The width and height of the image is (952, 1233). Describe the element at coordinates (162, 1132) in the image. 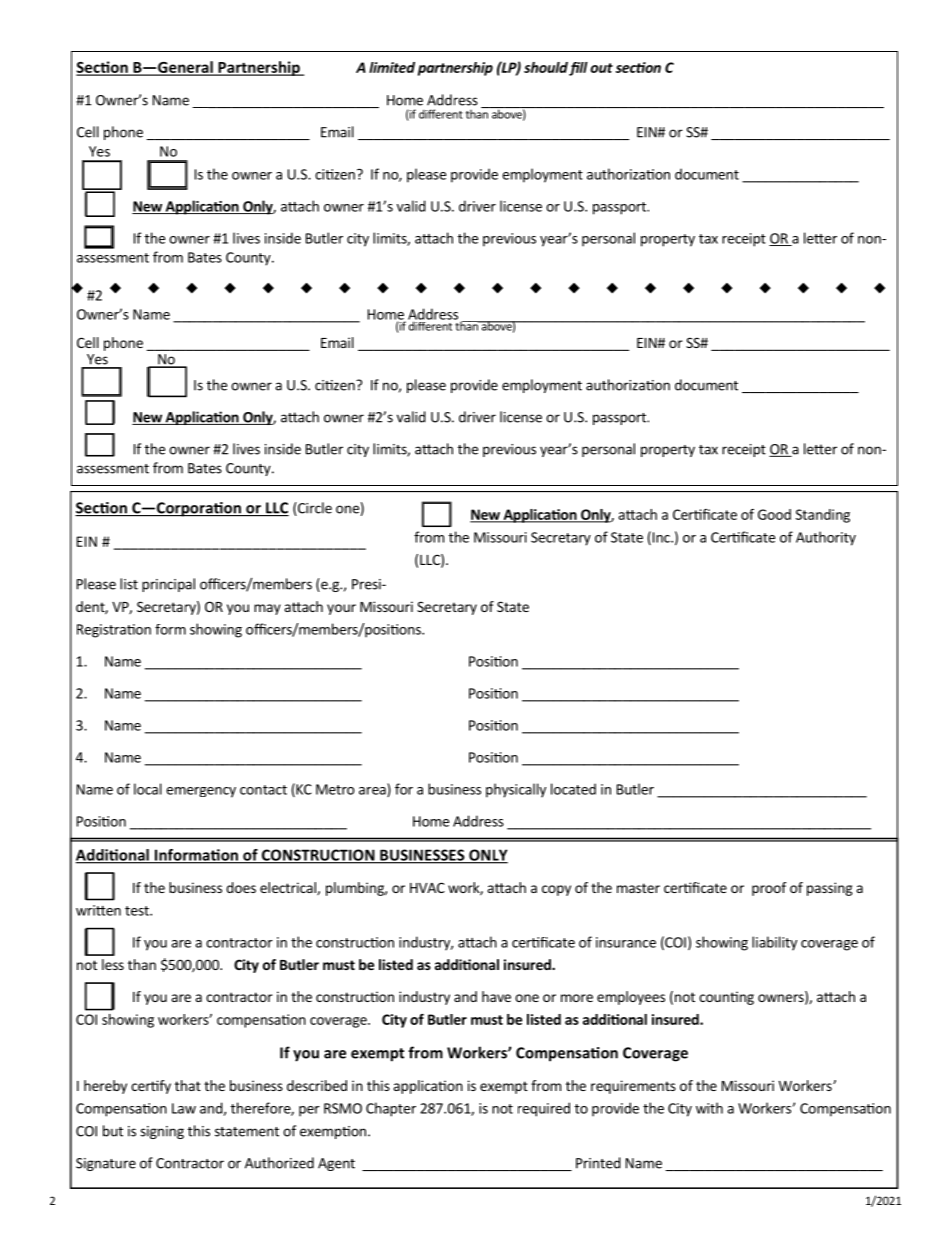

I see `signing` at that location.
